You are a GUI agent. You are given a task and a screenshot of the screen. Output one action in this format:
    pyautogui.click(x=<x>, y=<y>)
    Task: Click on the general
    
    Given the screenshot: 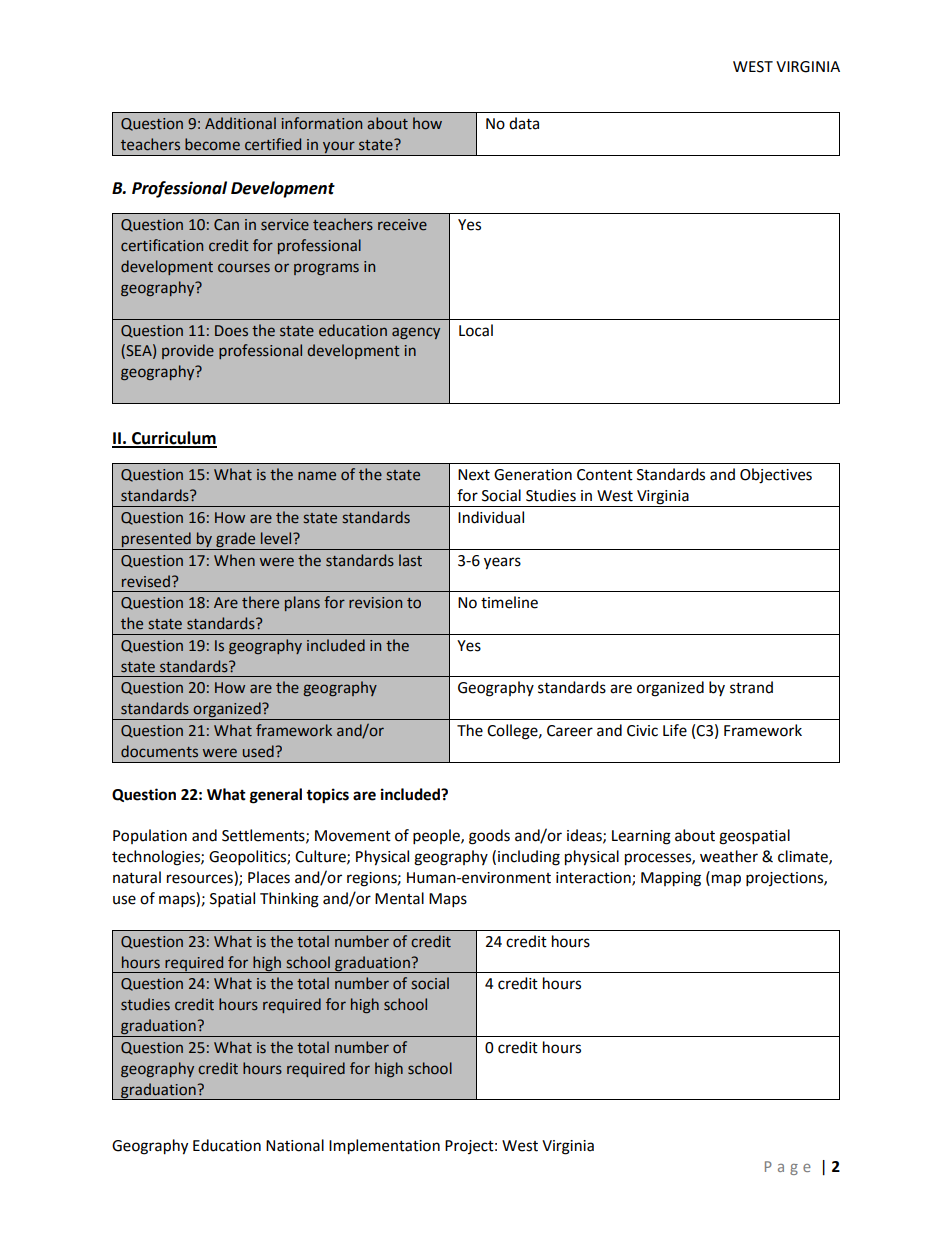 What is the action you would take?
    pyautogui.click(x=276, y=796)
